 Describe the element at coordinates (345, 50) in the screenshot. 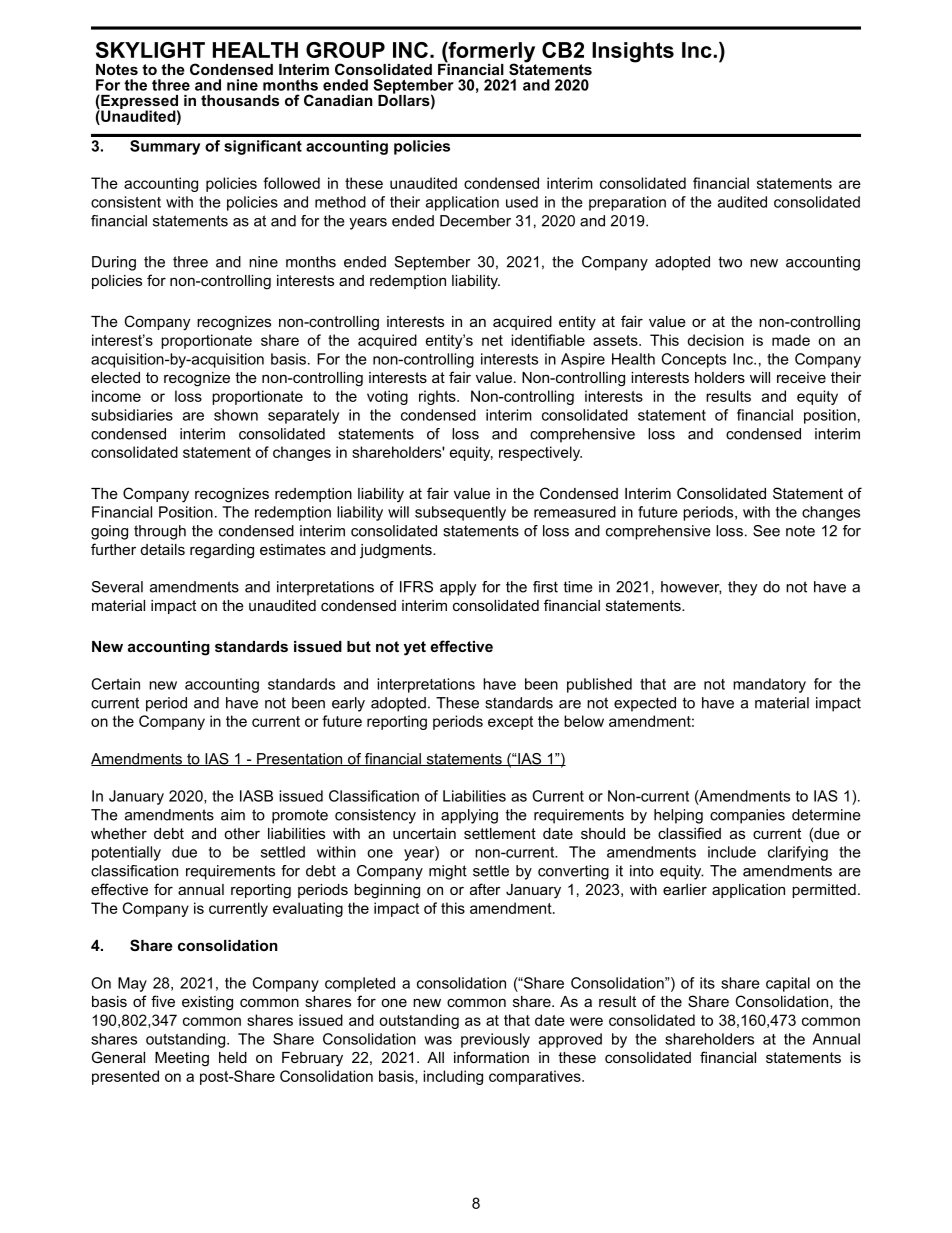

I see `GROUP` at that location.
